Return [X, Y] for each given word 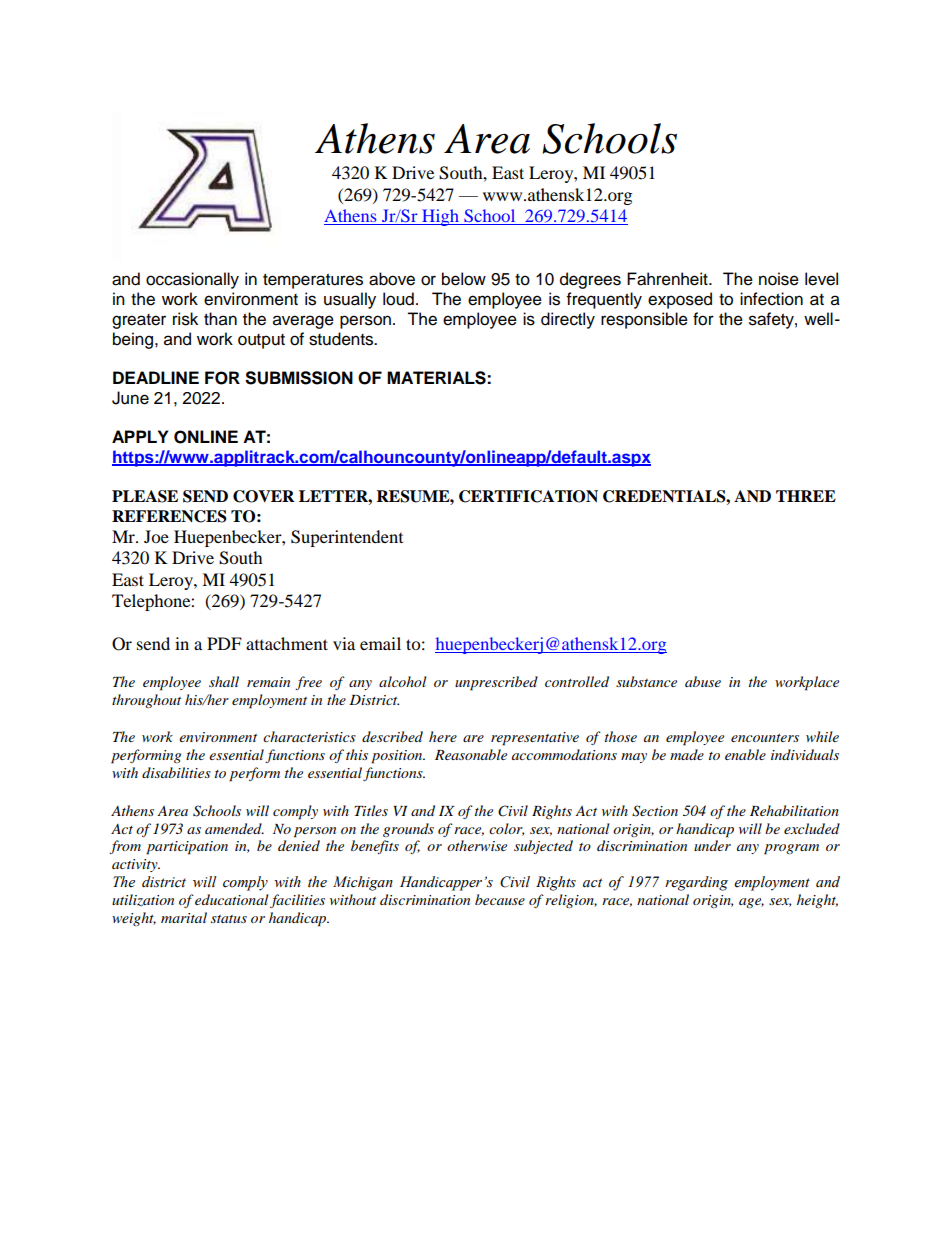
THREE [806, 496]
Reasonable [471, 754]
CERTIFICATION [528, 496]
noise [779, 279]
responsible [644, 320]
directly [568, 320]
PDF [224, 643]
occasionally [192, 280]
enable [745, 754]
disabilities [176, 772]
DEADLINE [156, 377]
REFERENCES [169, 516]
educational [231, 899]
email [380, 643]
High [440, 217]
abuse [703, 681]
